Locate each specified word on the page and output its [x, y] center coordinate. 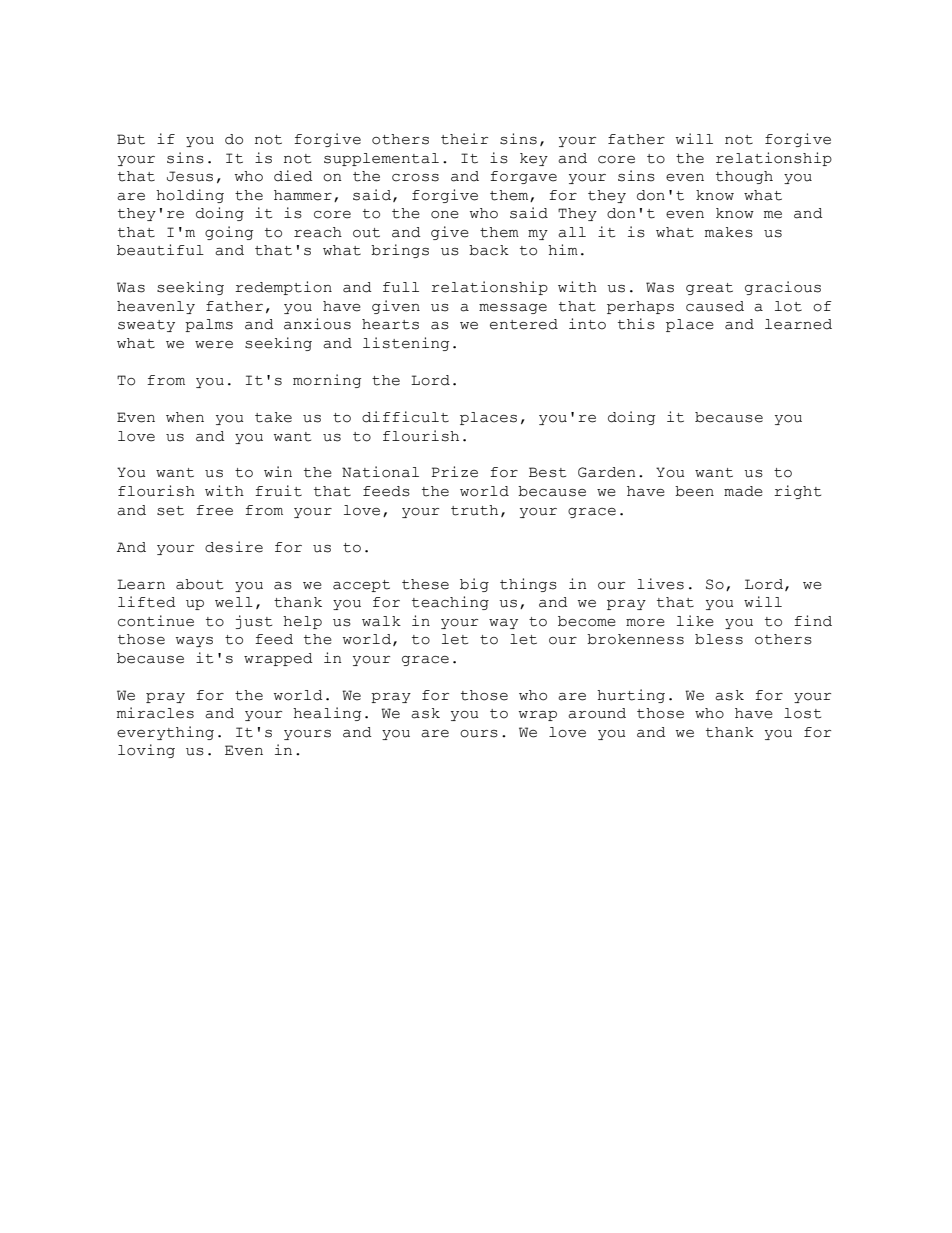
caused [715, 306]
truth [474, 510]
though [744, 177]
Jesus [190, 176]
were [214, 345]
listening [406, 344]
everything [165, 733]
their [464, 139]
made [743, 491]
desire [234, 547]
